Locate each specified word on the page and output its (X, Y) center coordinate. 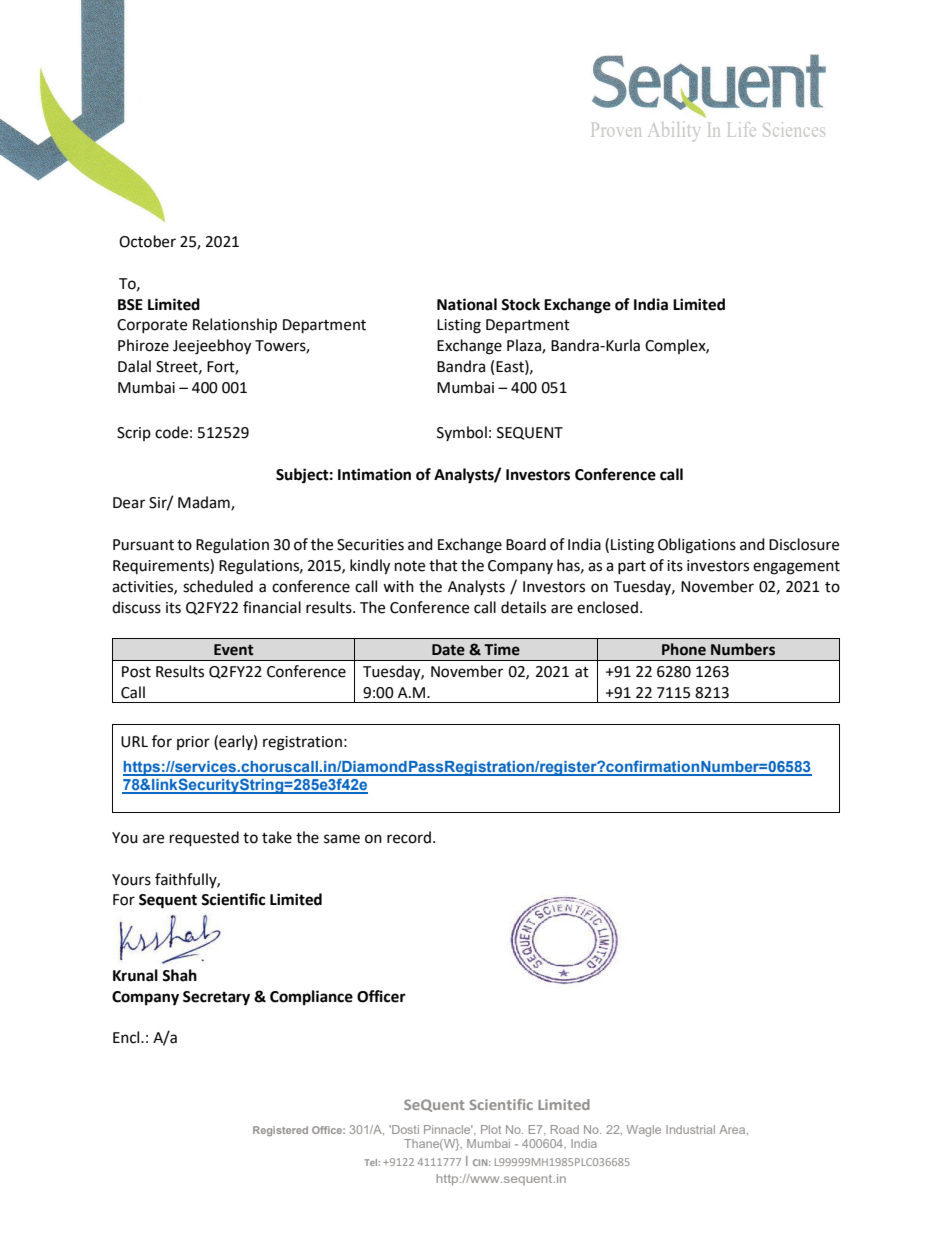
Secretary (216, 998)
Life (742, 129)
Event (234, 650)
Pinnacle (448, 1129)
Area (733, 1130)
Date (448, 650)
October (147, 241)
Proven (616, 130)
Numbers (743, 649)
